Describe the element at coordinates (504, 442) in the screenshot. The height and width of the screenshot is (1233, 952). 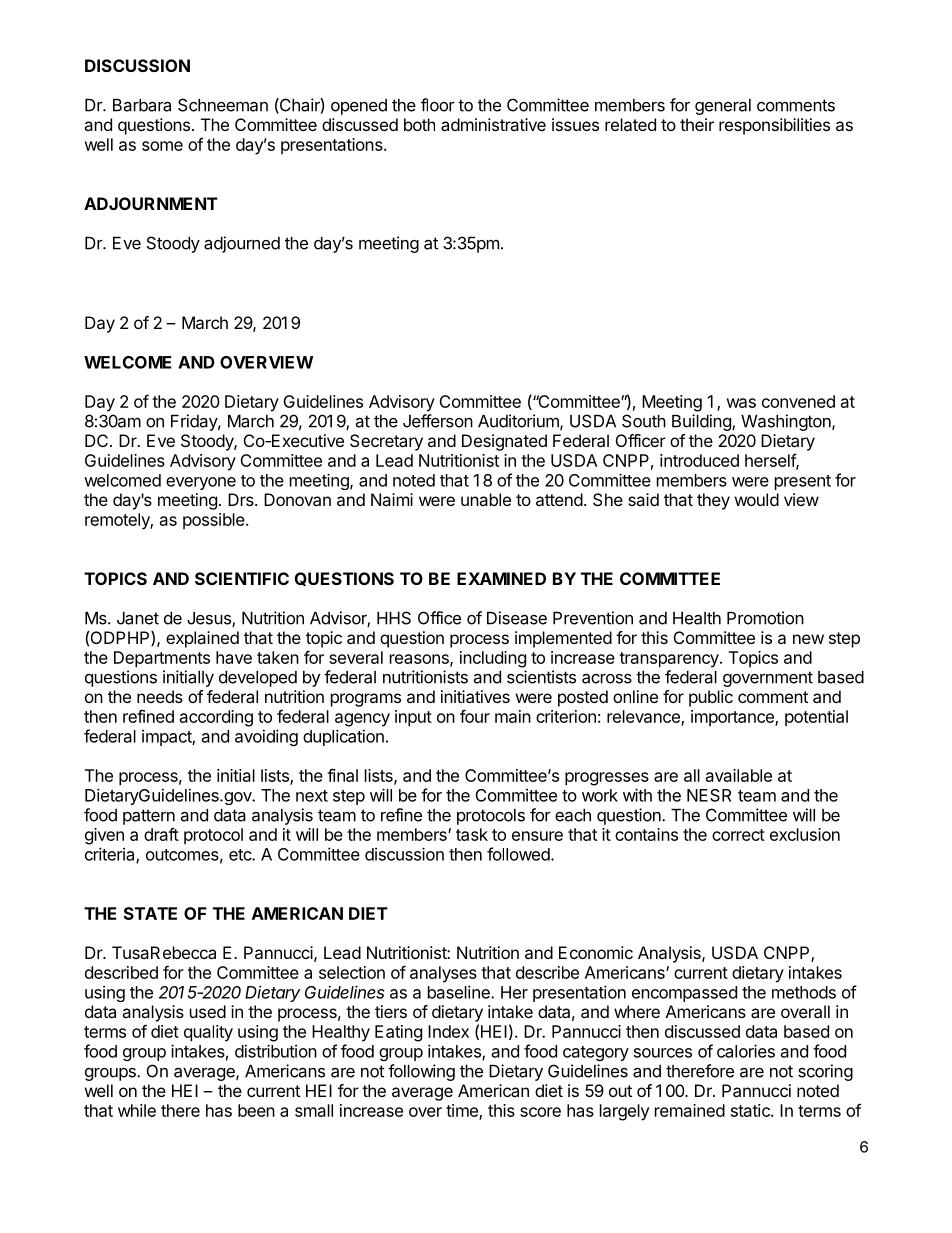
I see `Designated` at that location.
